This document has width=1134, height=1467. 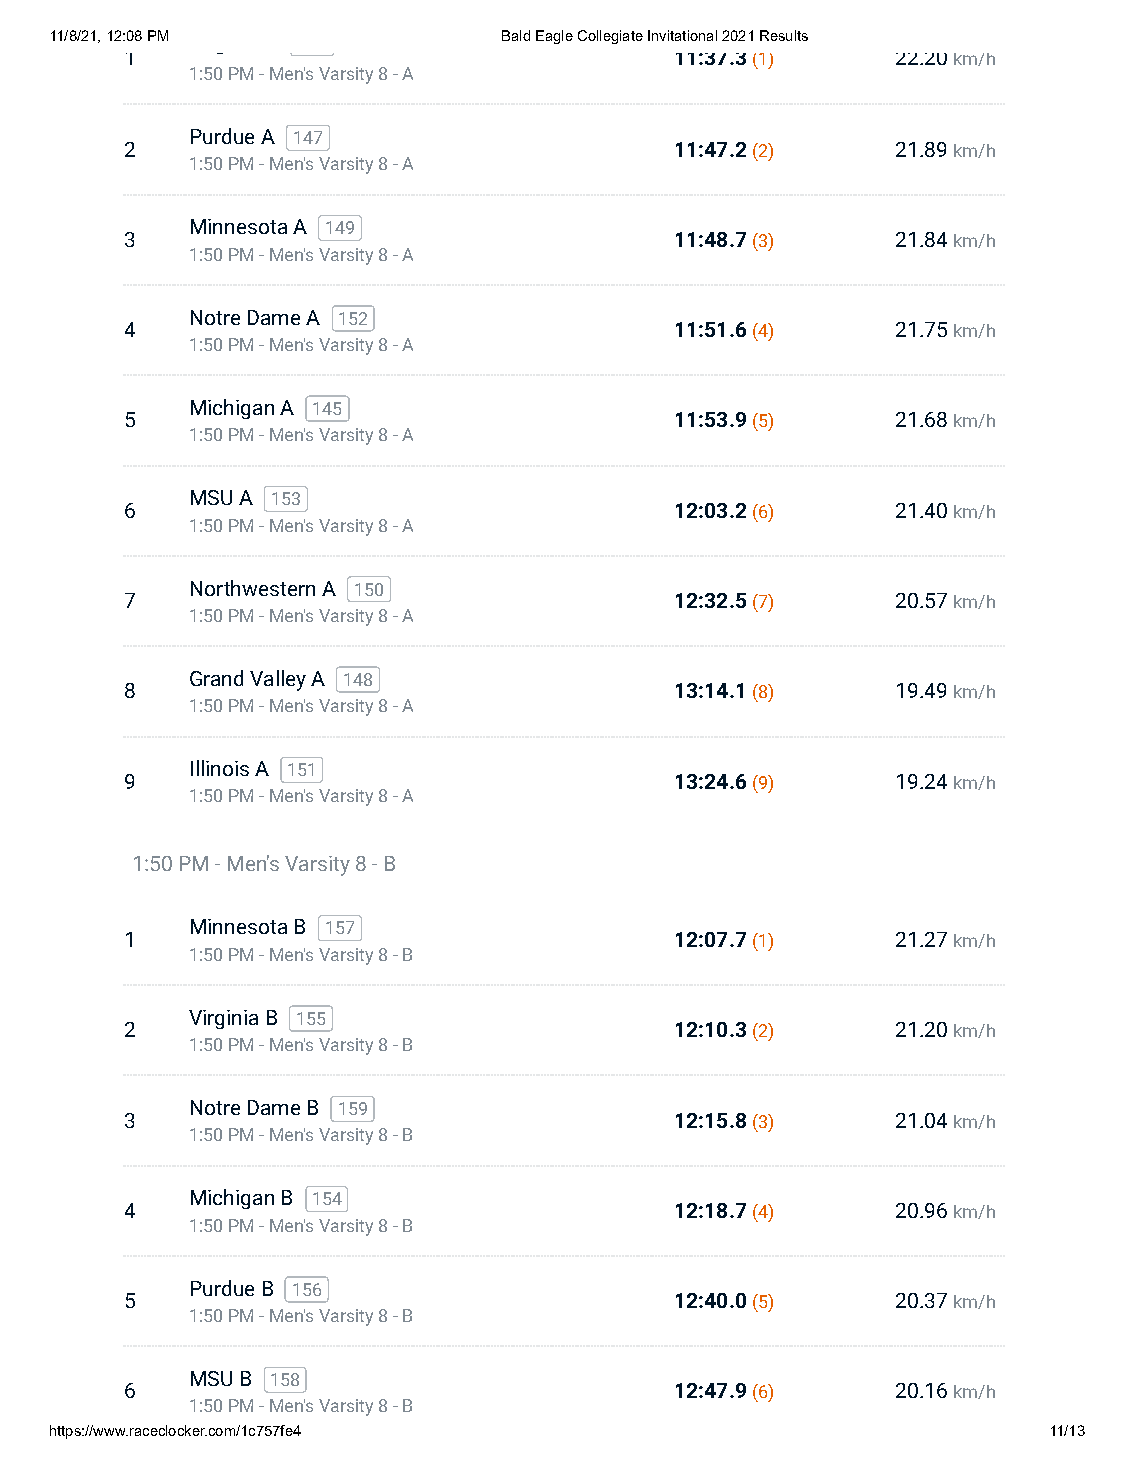 I want to click on Northwestern, so click(x=253, y=588).
